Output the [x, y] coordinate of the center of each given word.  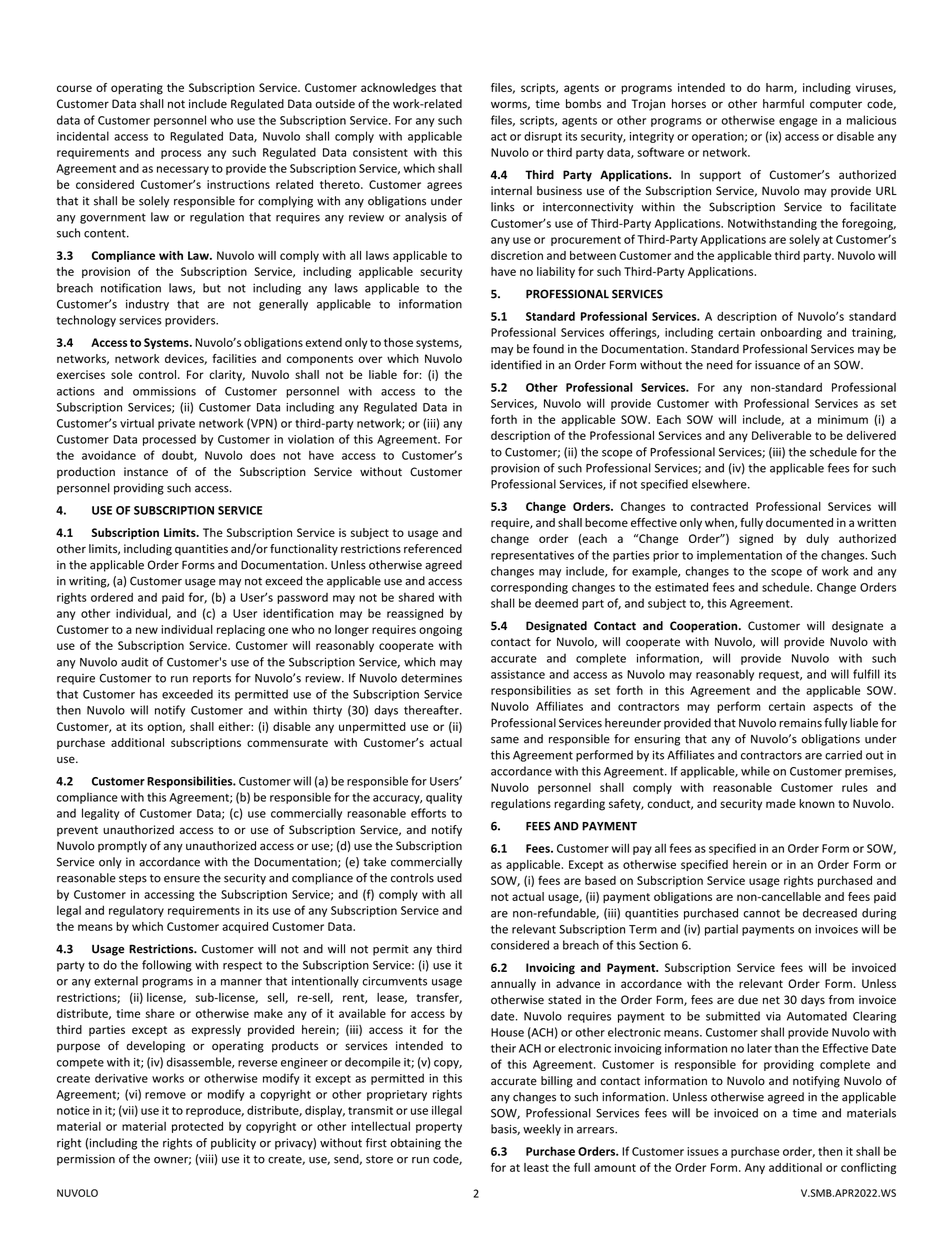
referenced [433, 549]
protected [197, 1127]
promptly [122, 847]
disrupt [543, 137]
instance [146, 472]
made [781, 803]
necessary [183, 170]
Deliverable [781, 435]
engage [798, 122]
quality [444, 798]
